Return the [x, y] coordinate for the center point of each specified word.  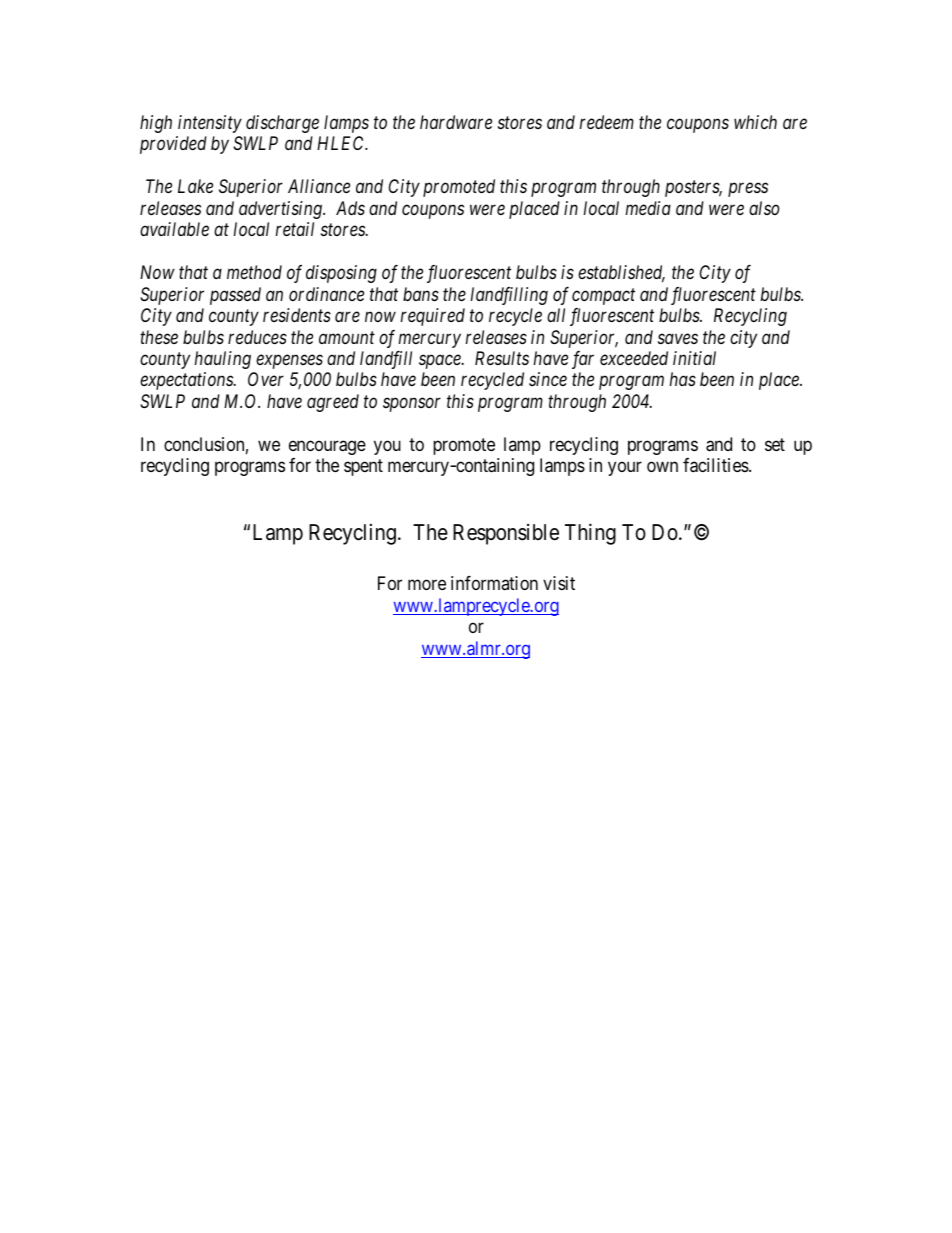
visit [559, 583]
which [755, 122]
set [775, 444]
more [427, 585]
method [254, 272]
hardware [456, 122]
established [621, 273]
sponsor [412, 405]
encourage [327, 447]
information [494, 583]
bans [421, 294]
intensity [210, 124]
